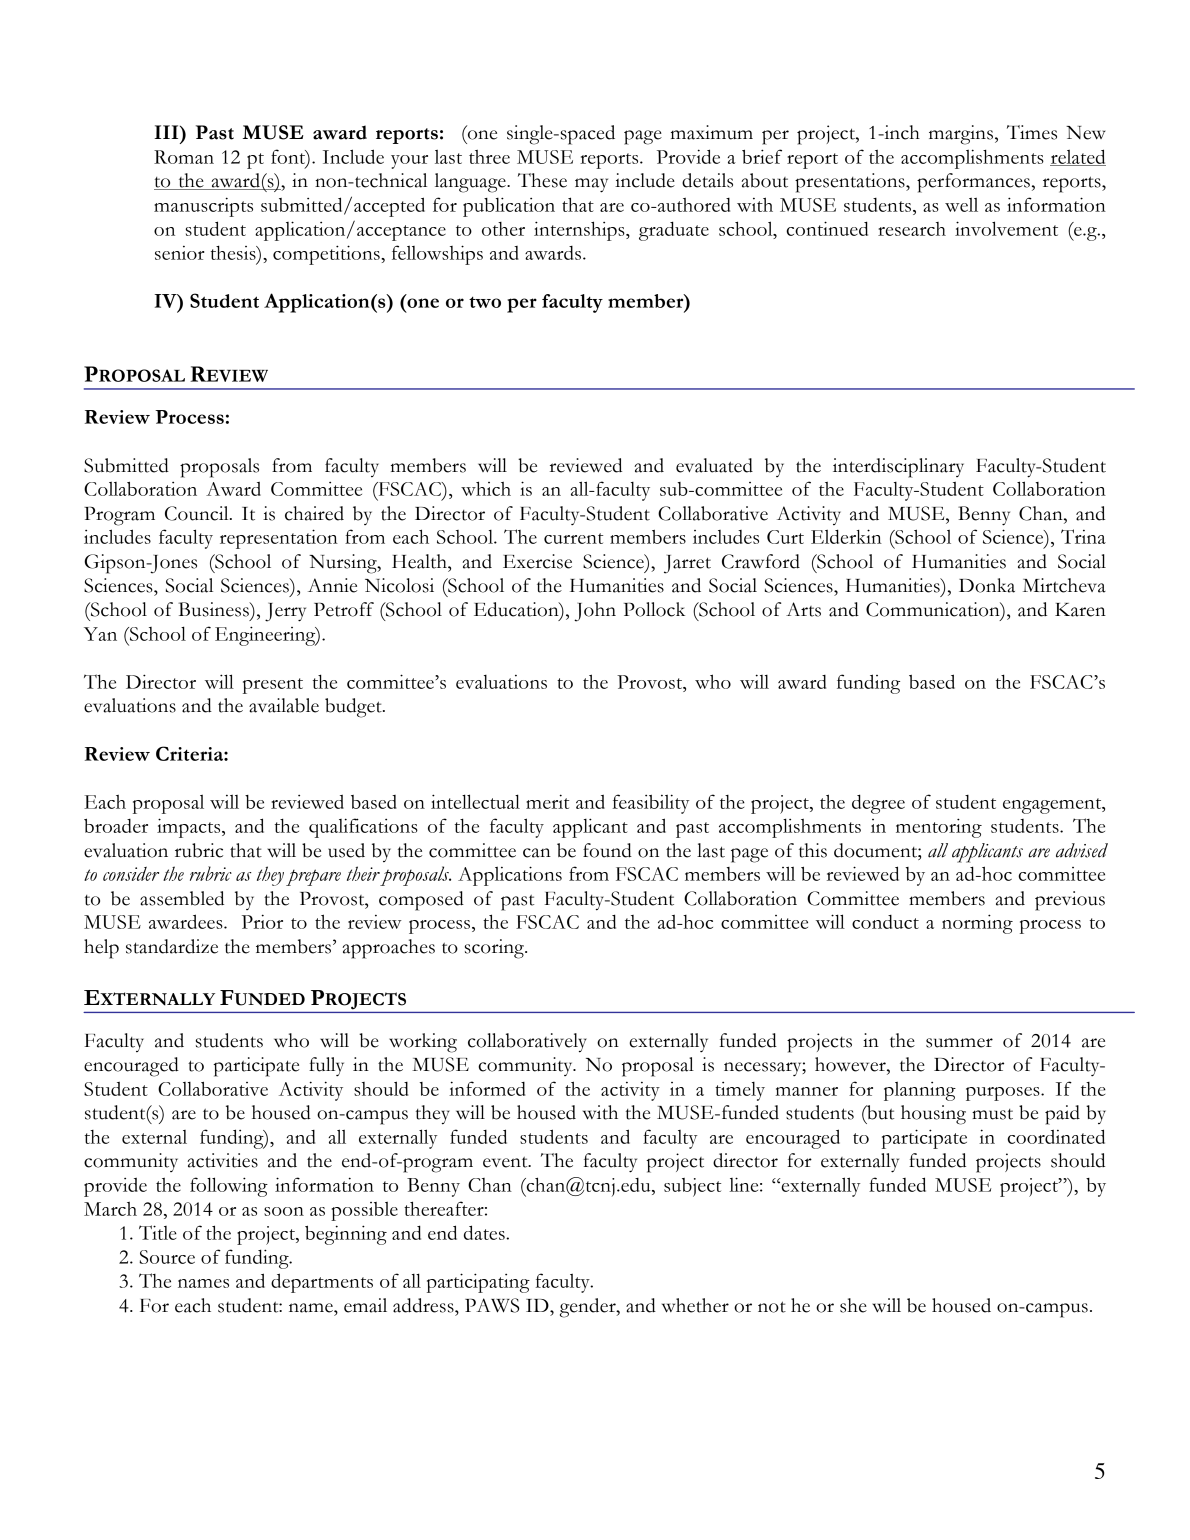  Describe the element at coordinates (167, 1257) in the image. I see `Source` at that location.
